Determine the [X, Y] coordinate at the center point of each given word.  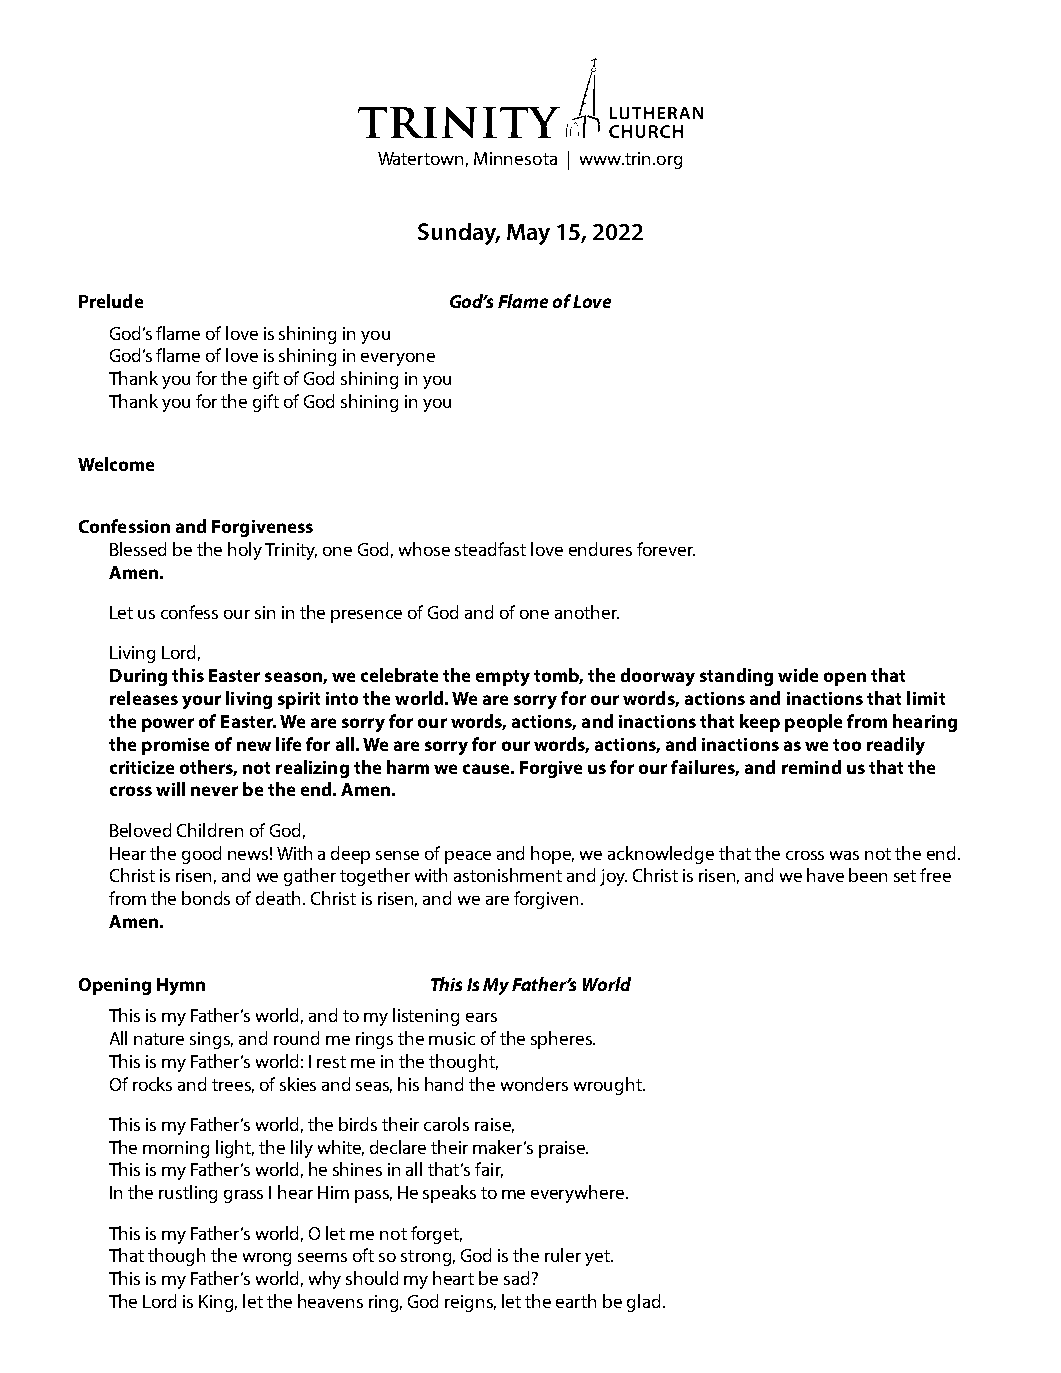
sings [211, 1040]
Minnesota [515, 158]
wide [798, 675]
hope [552, 855]
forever [666, 549]
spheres [562, 1040]
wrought [609, 1086]
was [844, 855]
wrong [267, 1259]
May [528, 234]
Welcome [116, 464]
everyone [398, 359]
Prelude [111, 301]
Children [210, 830]
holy [245, 551]
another [587, 612]
